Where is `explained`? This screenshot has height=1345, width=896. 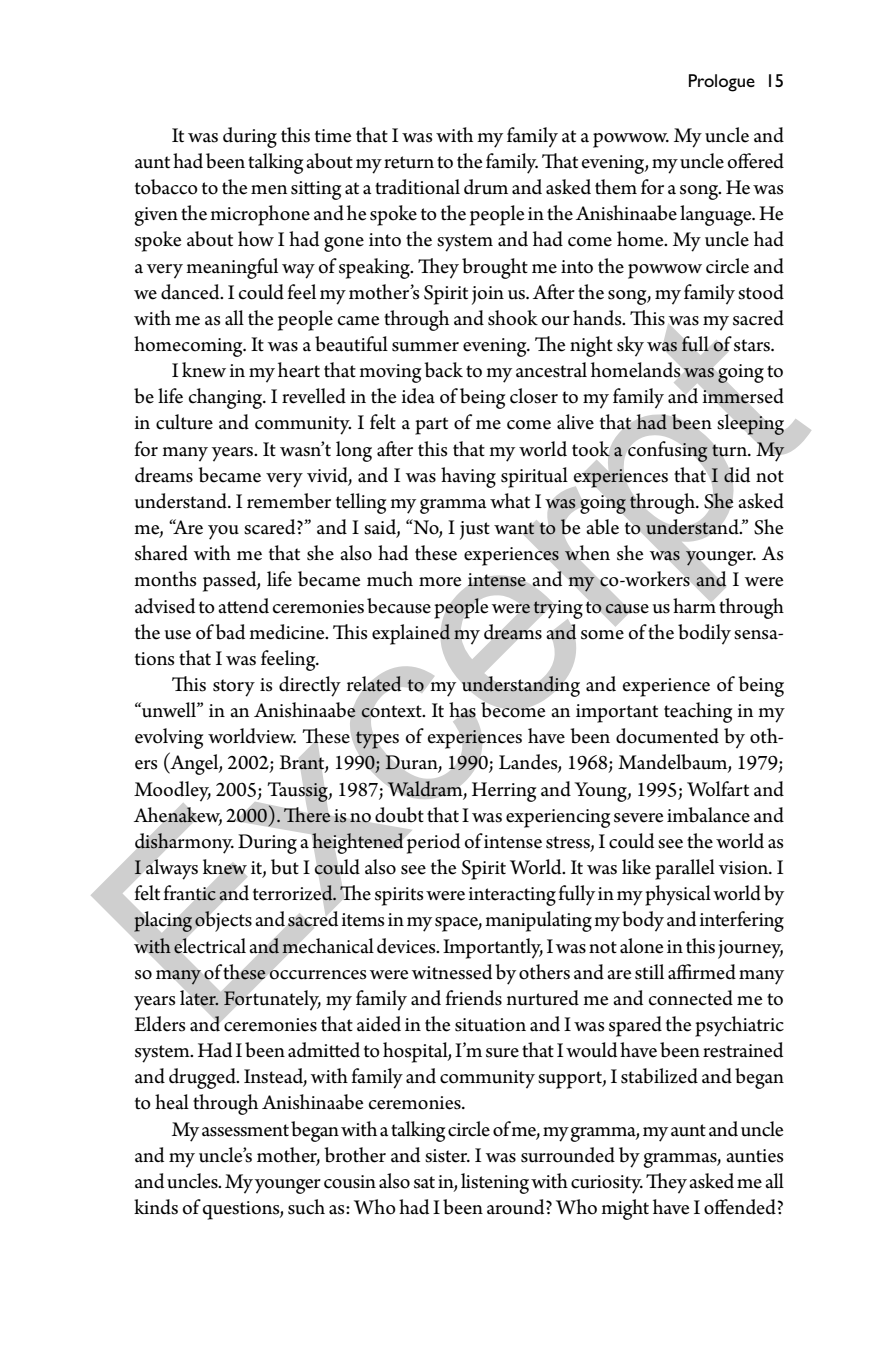
explained is located at coordinates (411, 634).
